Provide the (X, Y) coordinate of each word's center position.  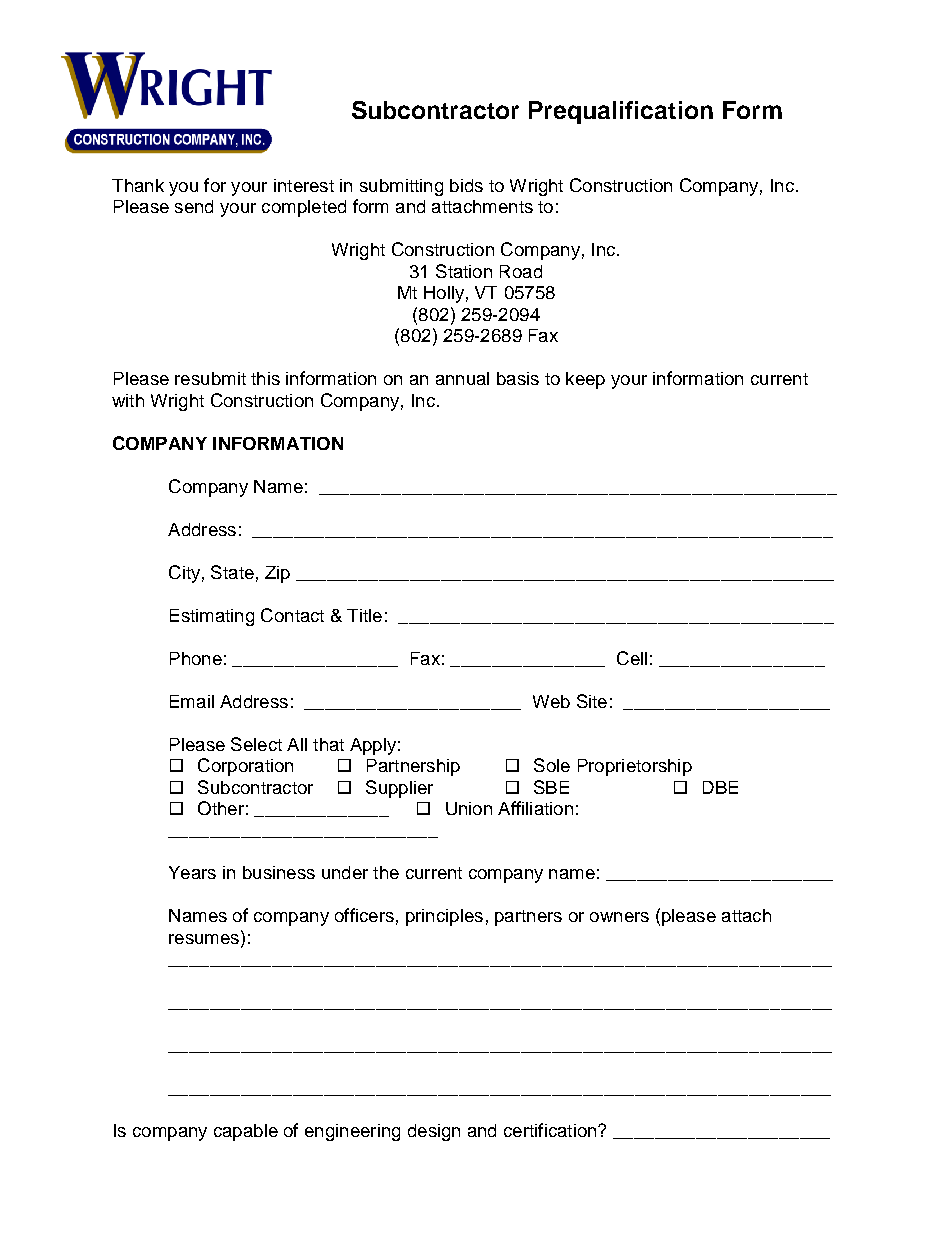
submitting (401, 187)
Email (192, 701)
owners (619, 917)
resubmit (210, 378)
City (184, 574)
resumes (205, 939)
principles (444, 917)
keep (585, 380)
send (194, 206)
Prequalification (621, 112)
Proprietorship (635, 767)
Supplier (399, 789)
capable (246, 1132)
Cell (632, 658)
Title (364, 615)
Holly (444, 294)
